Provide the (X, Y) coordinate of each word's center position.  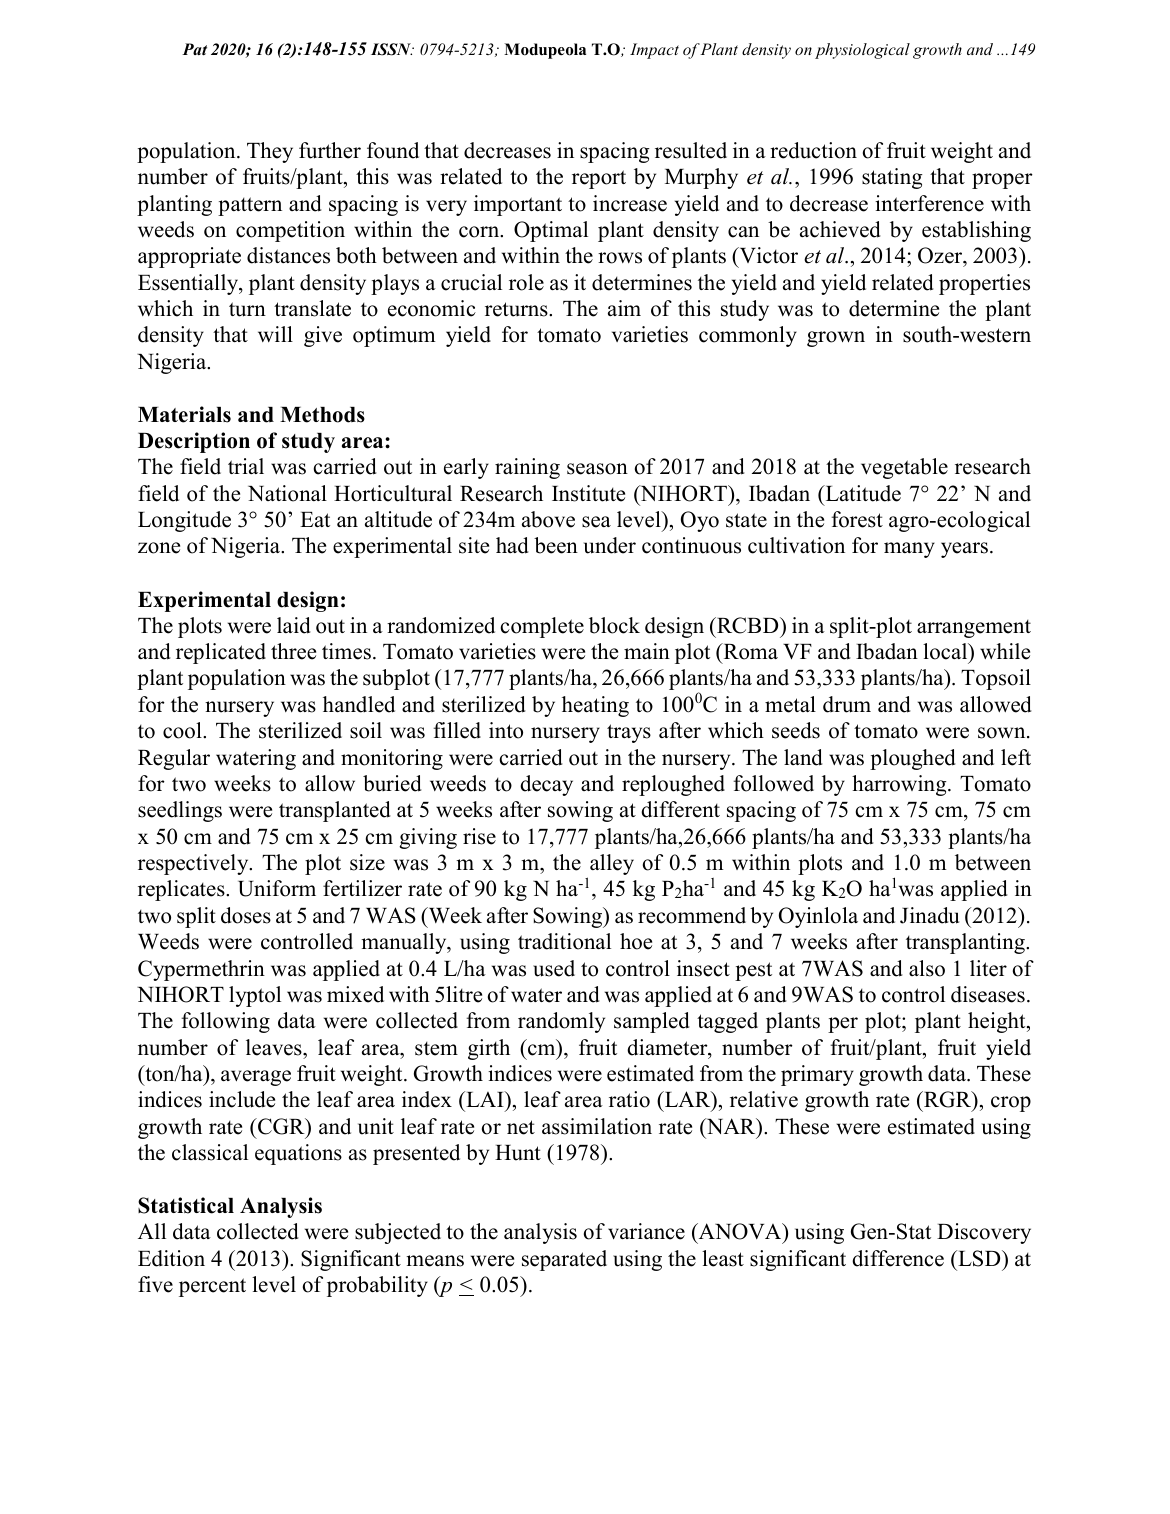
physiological (862, 51)
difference (898, 1258)
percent (212, 1287)
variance (646, 1231)
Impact (654, 51)
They (270, 152)
